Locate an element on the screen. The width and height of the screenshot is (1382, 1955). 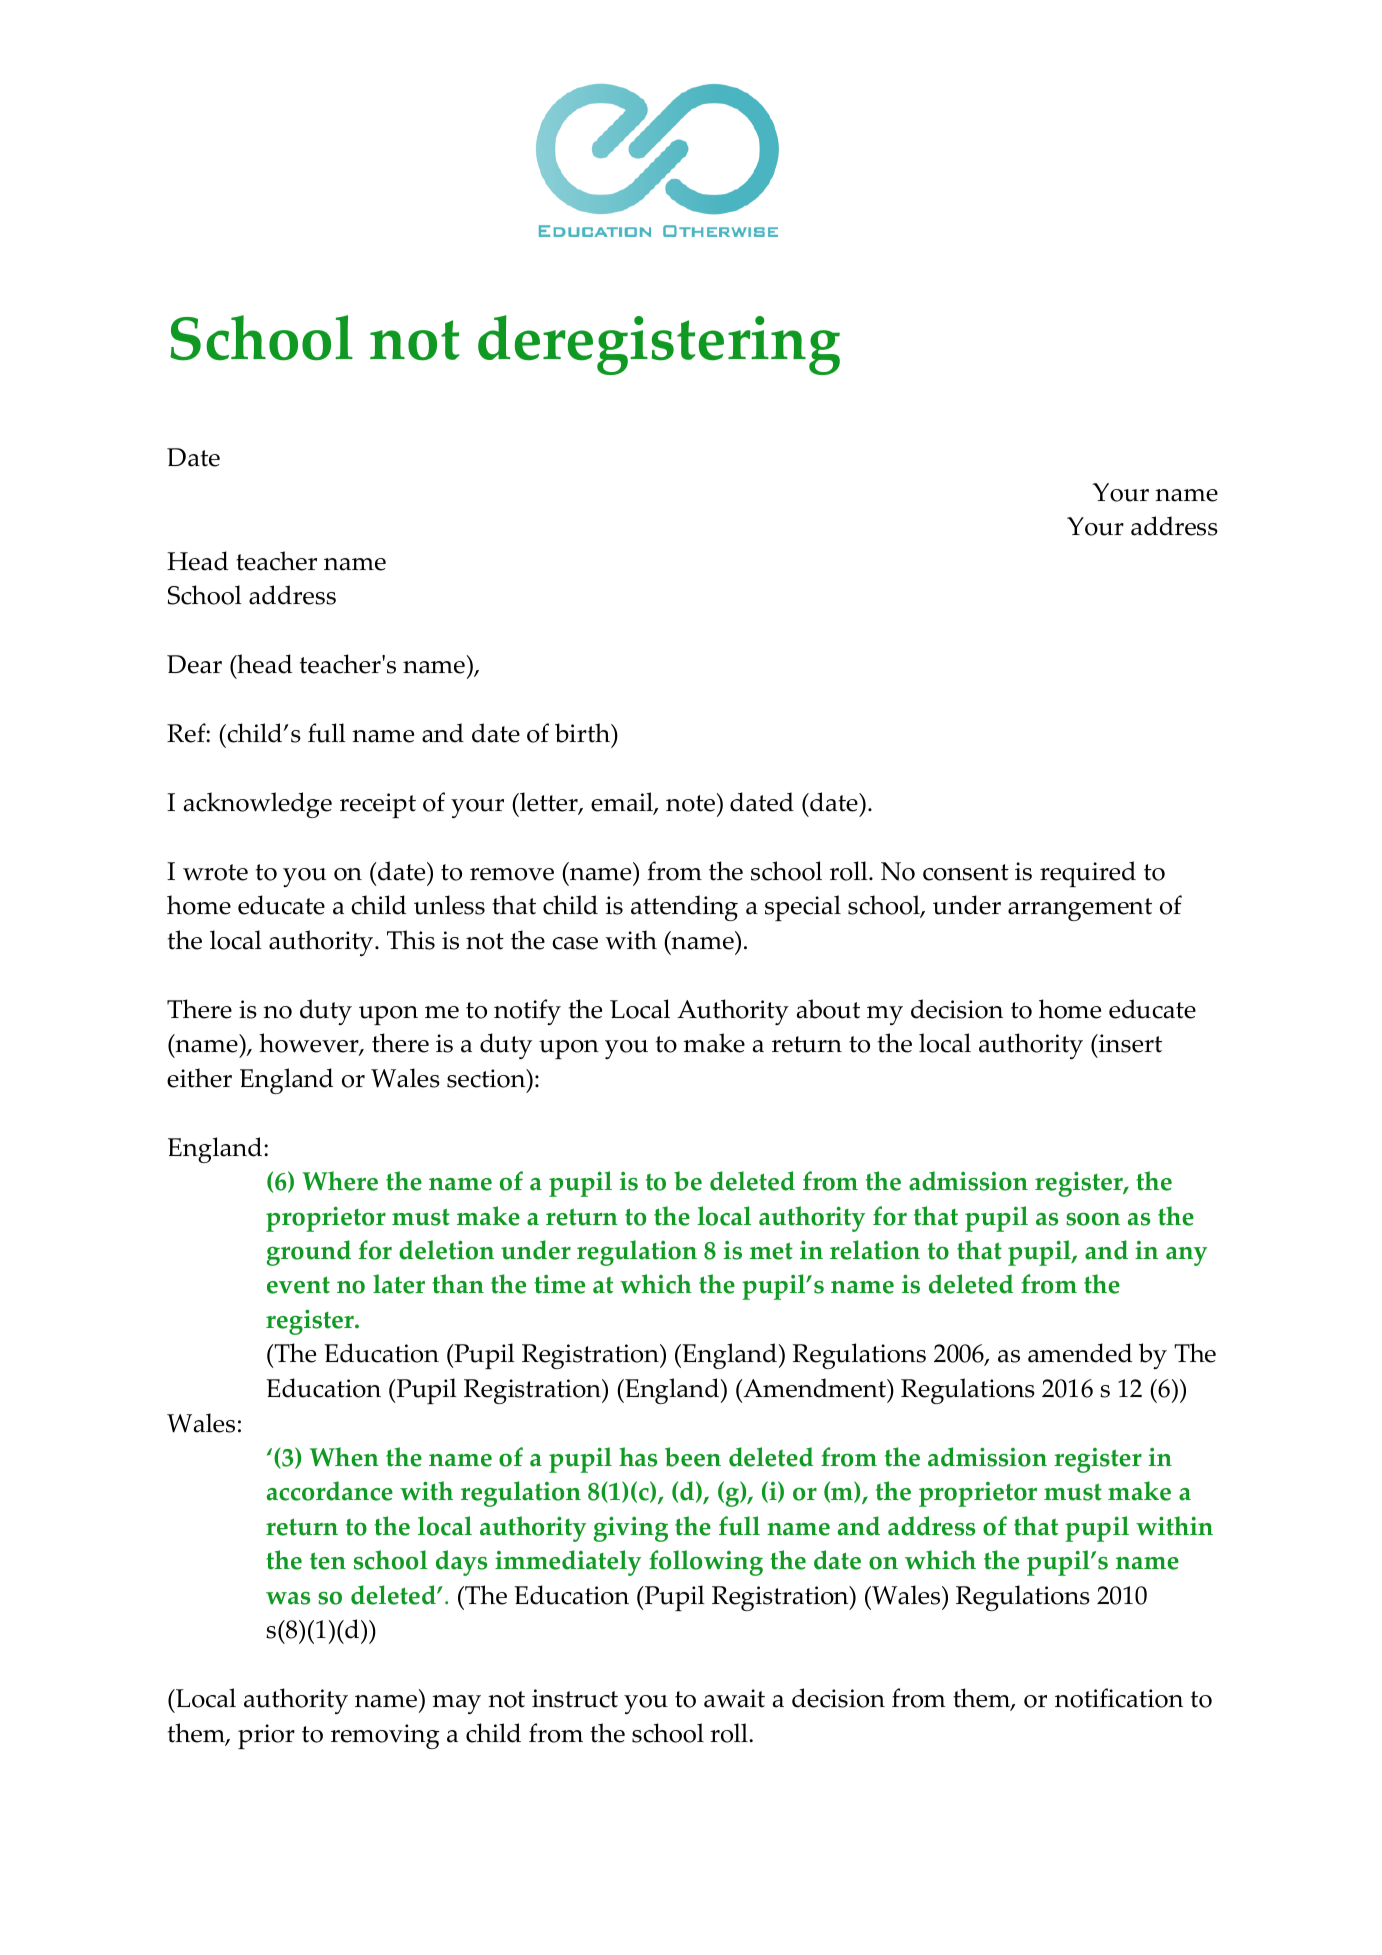
soon is located at coordinates (1093, 1219).
